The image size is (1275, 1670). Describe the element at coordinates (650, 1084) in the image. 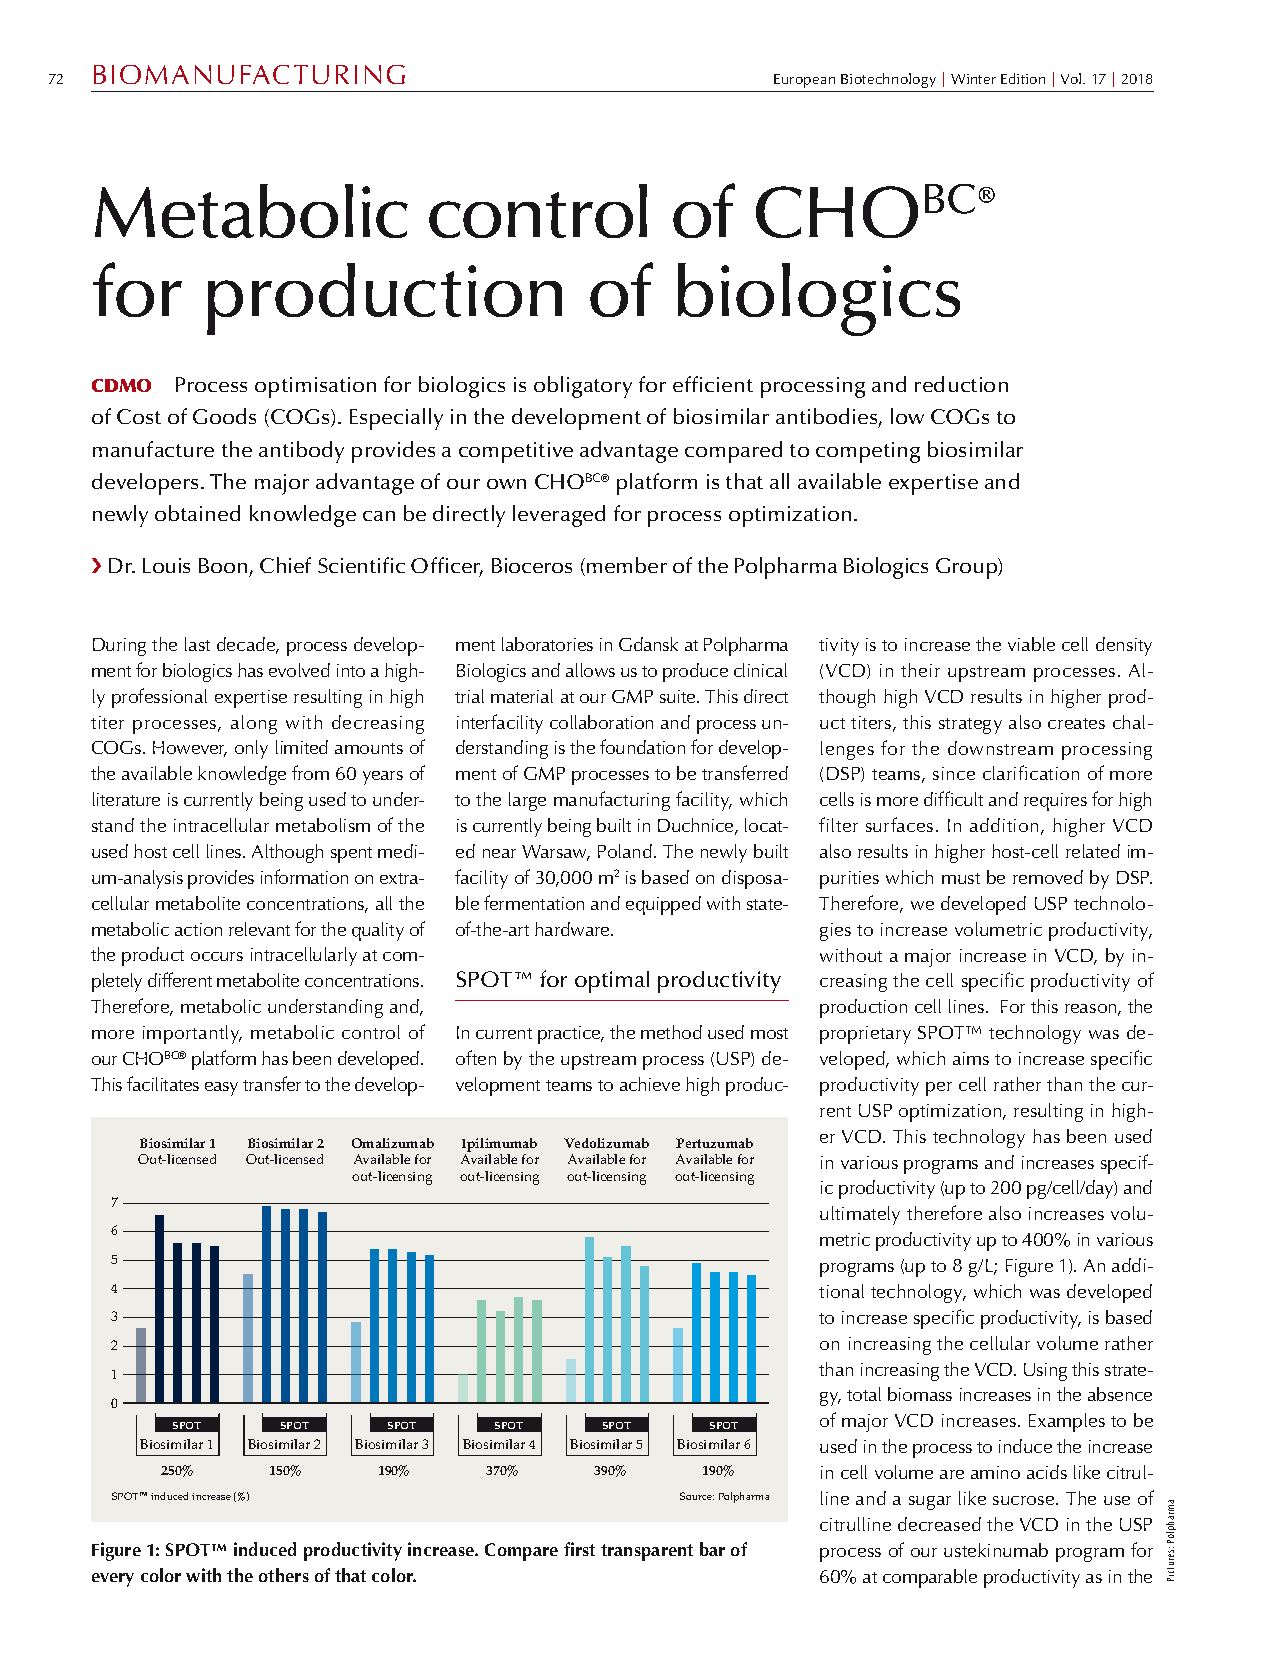

I see `achieve` at that location.
